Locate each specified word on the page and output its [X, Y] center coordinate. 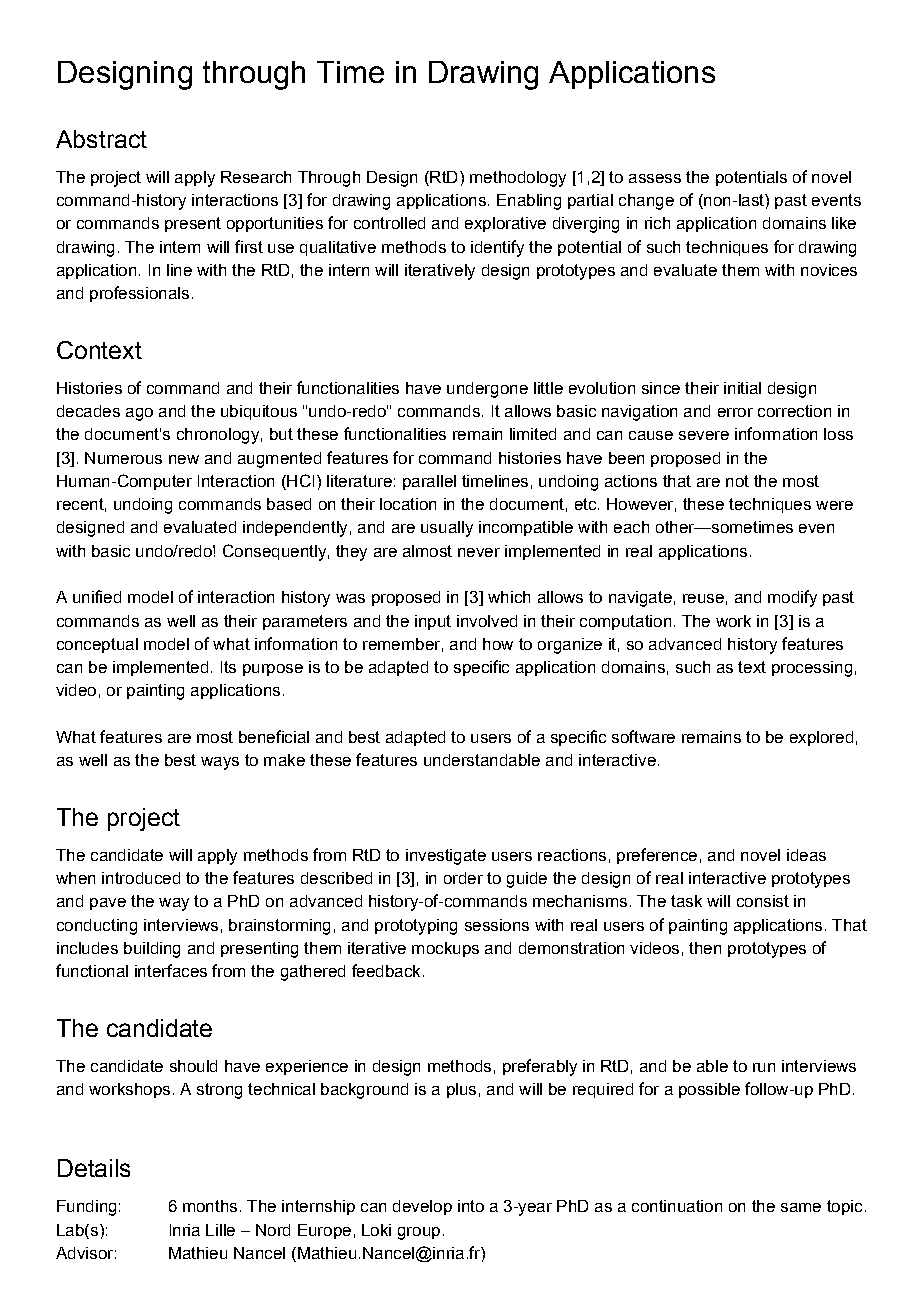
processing [812, 669]
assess [655, 178]
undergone [487, 390]
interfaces [171, 970]
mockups [445, 949]
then [705, 948]
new [184, 459]
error [735, 412]
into [471, 1206]
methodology [518, 179]
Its [228, 667]
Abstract [101, 139]
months [210, 1206]
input [433, 622]
